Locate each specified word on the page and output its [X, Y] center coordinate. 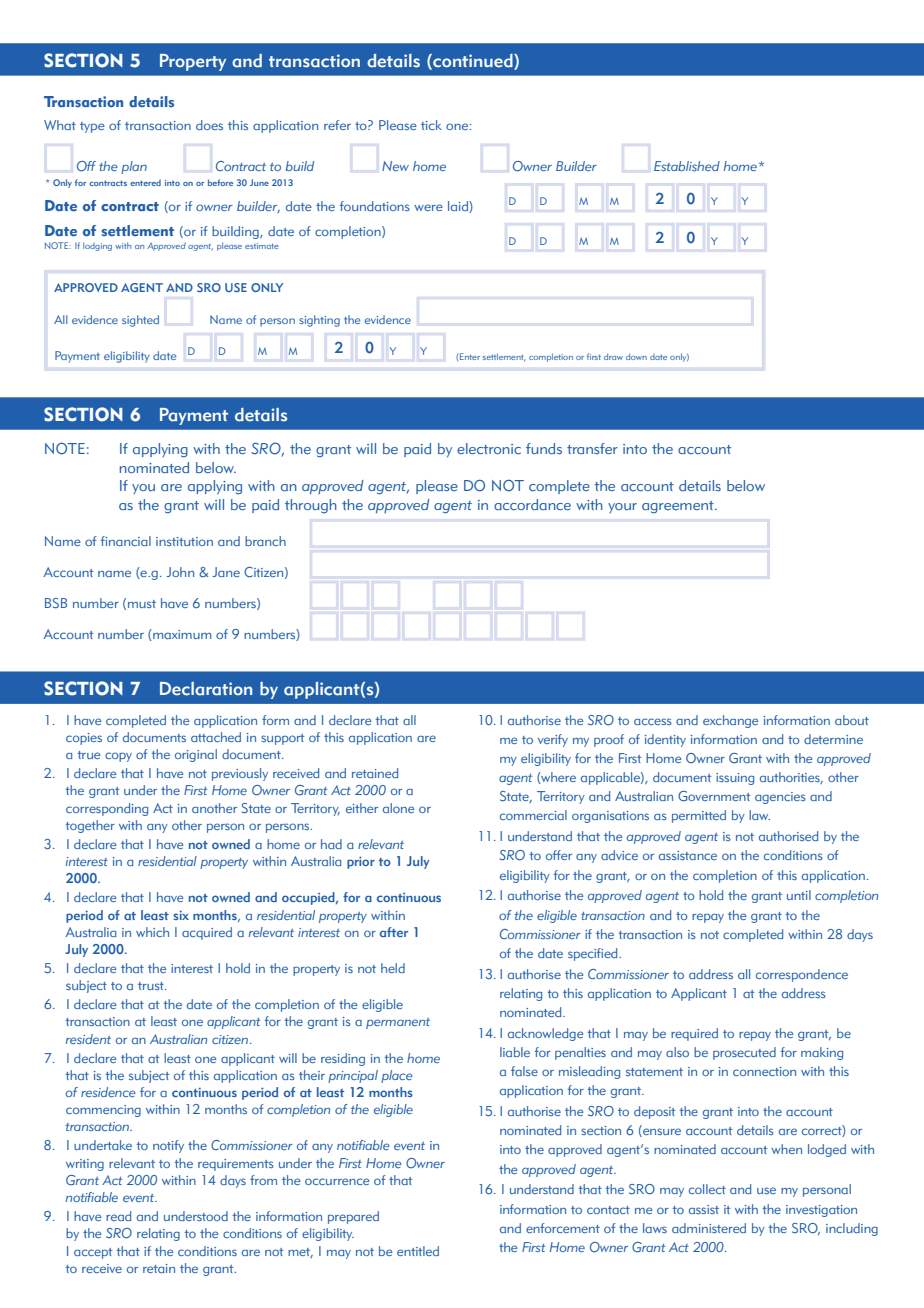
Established [687, 166]
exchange [730, 721]
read [118, 1216]
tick [431, 125]
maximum [181, 635]
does [209, 125]
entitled [418, 1251]
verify [553, 740]
